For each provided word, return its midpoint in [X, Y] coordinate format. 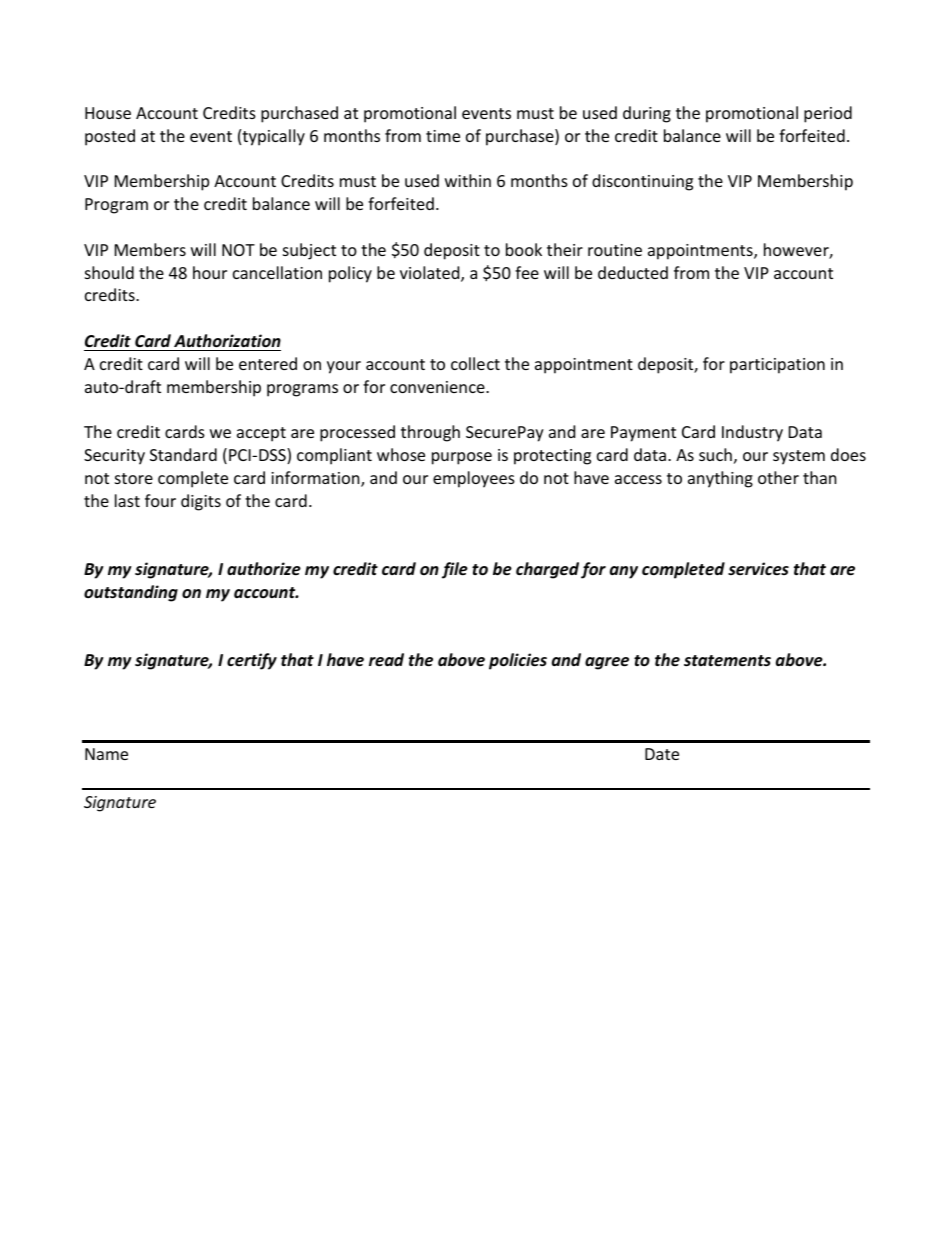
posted [110, 137]
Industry [752, 433]
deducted [633, 272]
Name [106, 754]
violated [431, 274]
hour [210, 272]
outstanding [131, 593]
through [430, 433]
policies [518, 661]
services [758, 569]
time [443, 136]
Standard [183, 454]
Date [662, 754]
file [455, 570]
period [828, 114]
